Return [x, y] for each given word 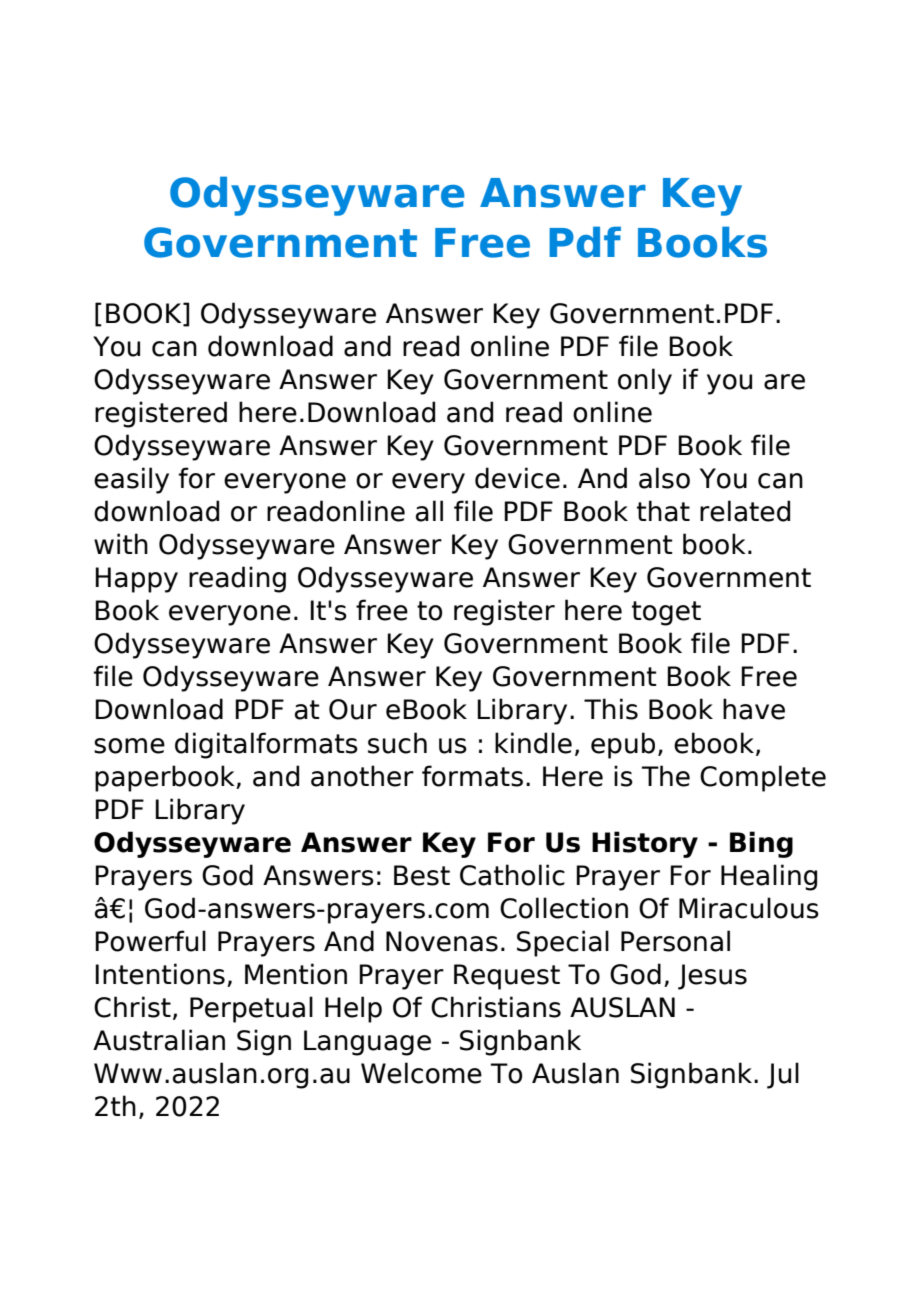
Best [422, 875]
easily [131, 480]
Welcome [421, 1073]
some [129, 746]
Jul [783, 1075]
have [754, 709]
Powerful [150, 941]
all [429, 511]
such [397, 743]
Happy [136, 580]
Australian [159, 1040]
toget [666, 613]
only [645, 381]
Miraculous [749, 908]
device [517, 478]
